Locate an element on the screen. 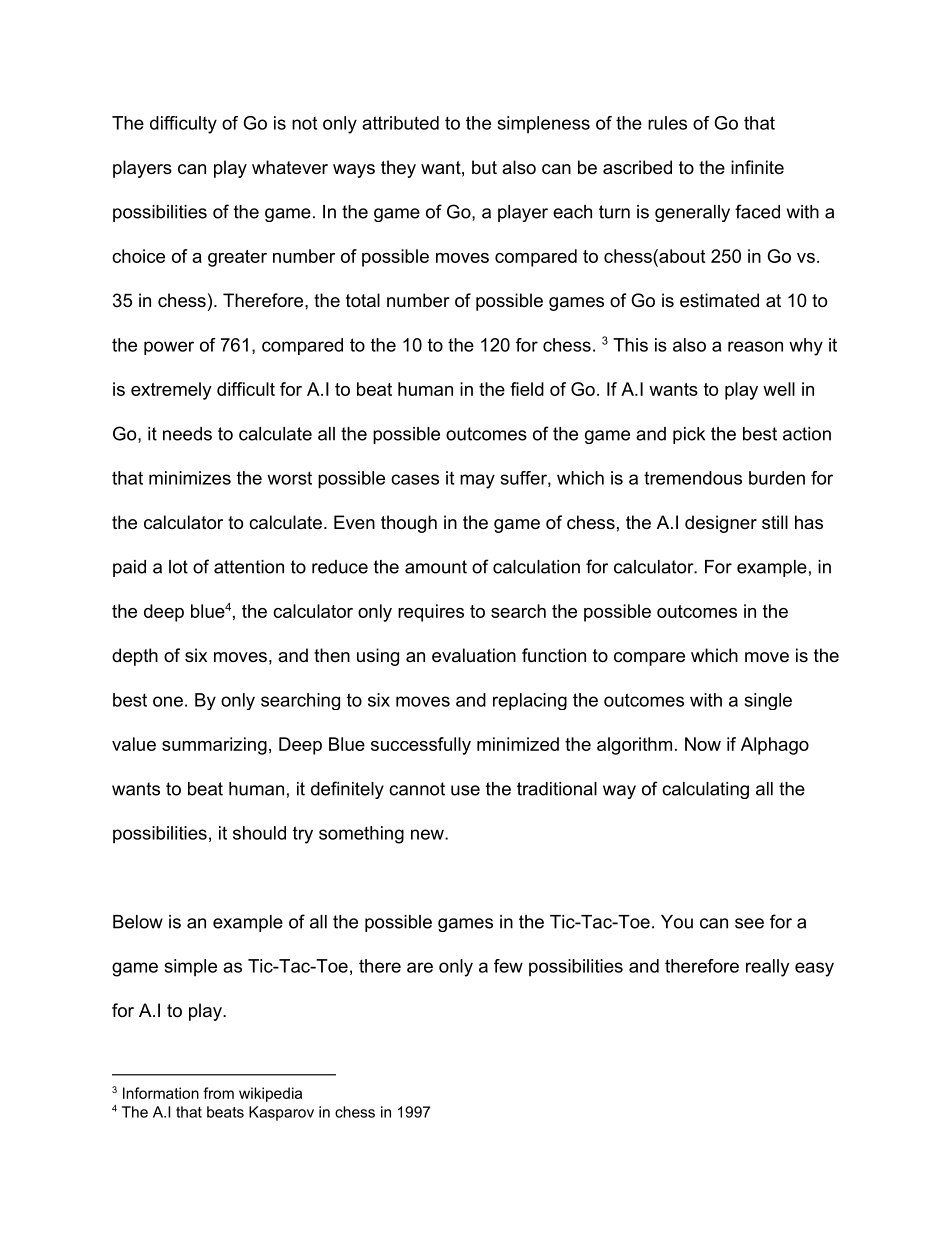 The width and height of the screenshot is (952, 1233). see is located at coordinates (749, 923).
